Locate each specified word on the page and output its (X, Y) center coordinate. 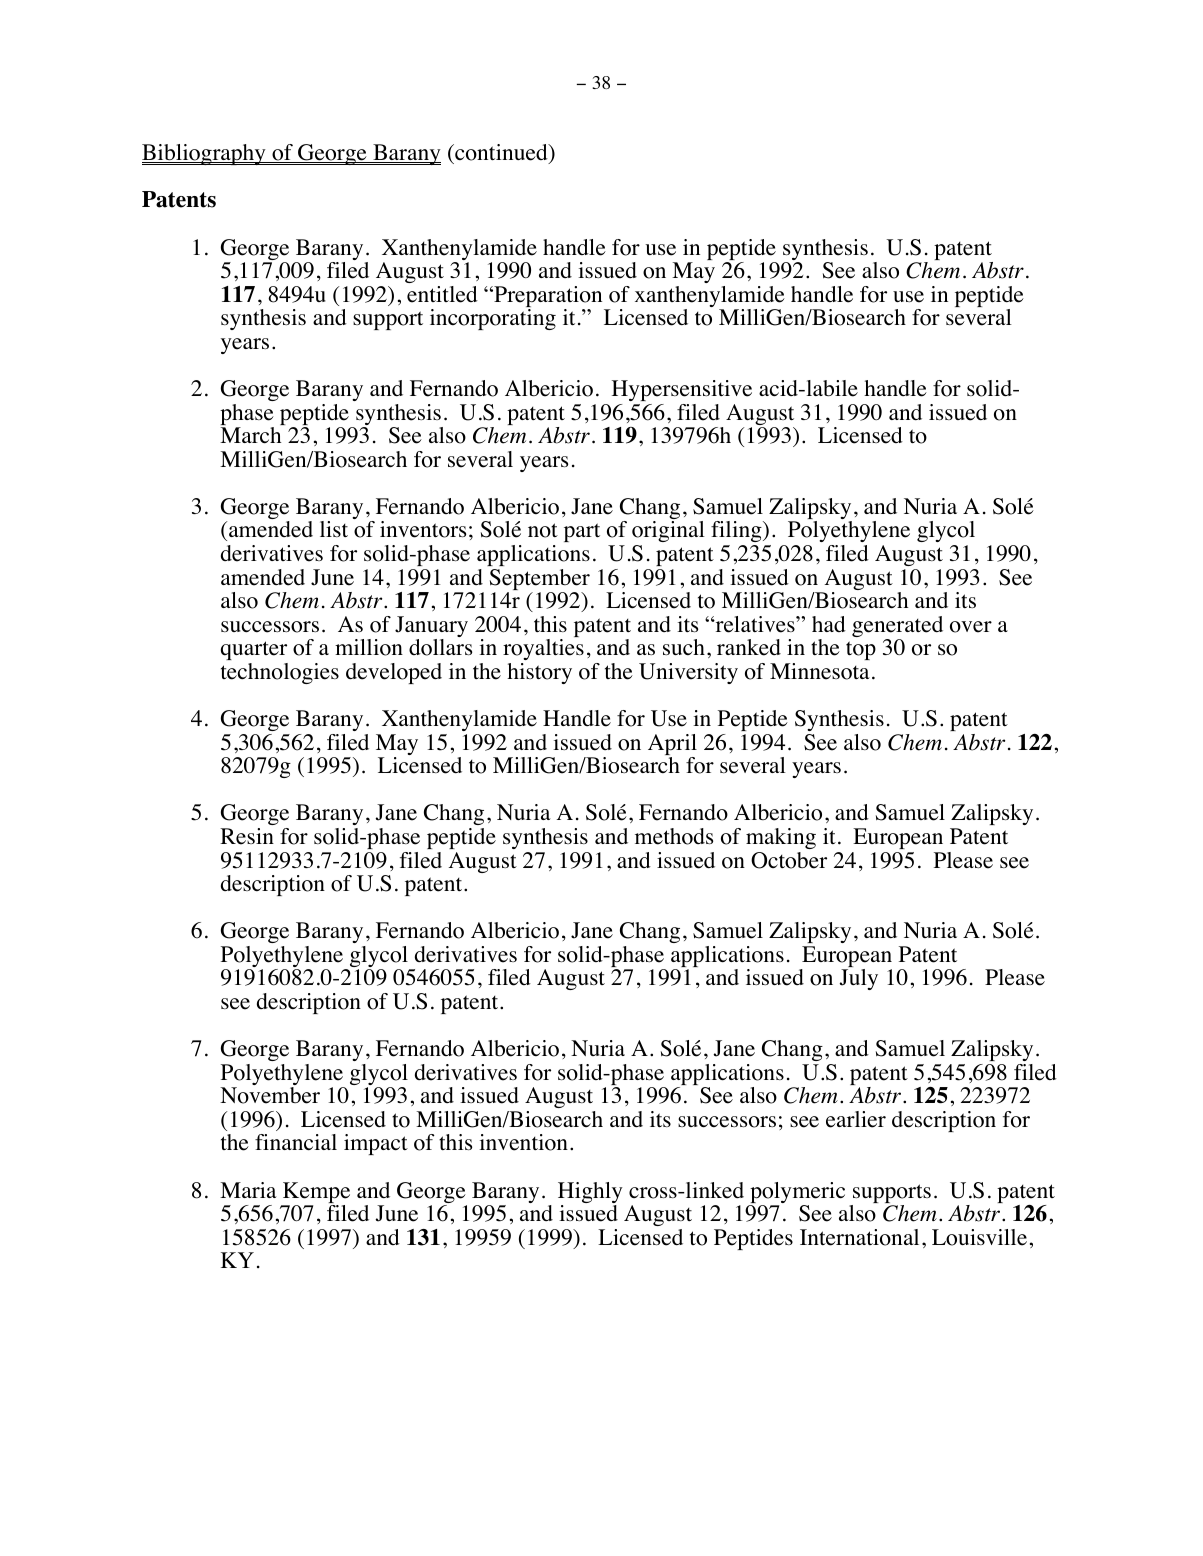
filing (737, 533)
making (781, 838)
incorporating (493, 319)
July (858, 979)
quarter (254, 650)
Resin (247, 836)
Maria (248, 1190)
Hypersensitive (682, 390)
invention (523, 1142)
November (270, 1095)
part (582, 532)
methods (674, 836)
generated (897, 628)
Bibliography (205, 154)
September (540, 581)
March (250, 435)
